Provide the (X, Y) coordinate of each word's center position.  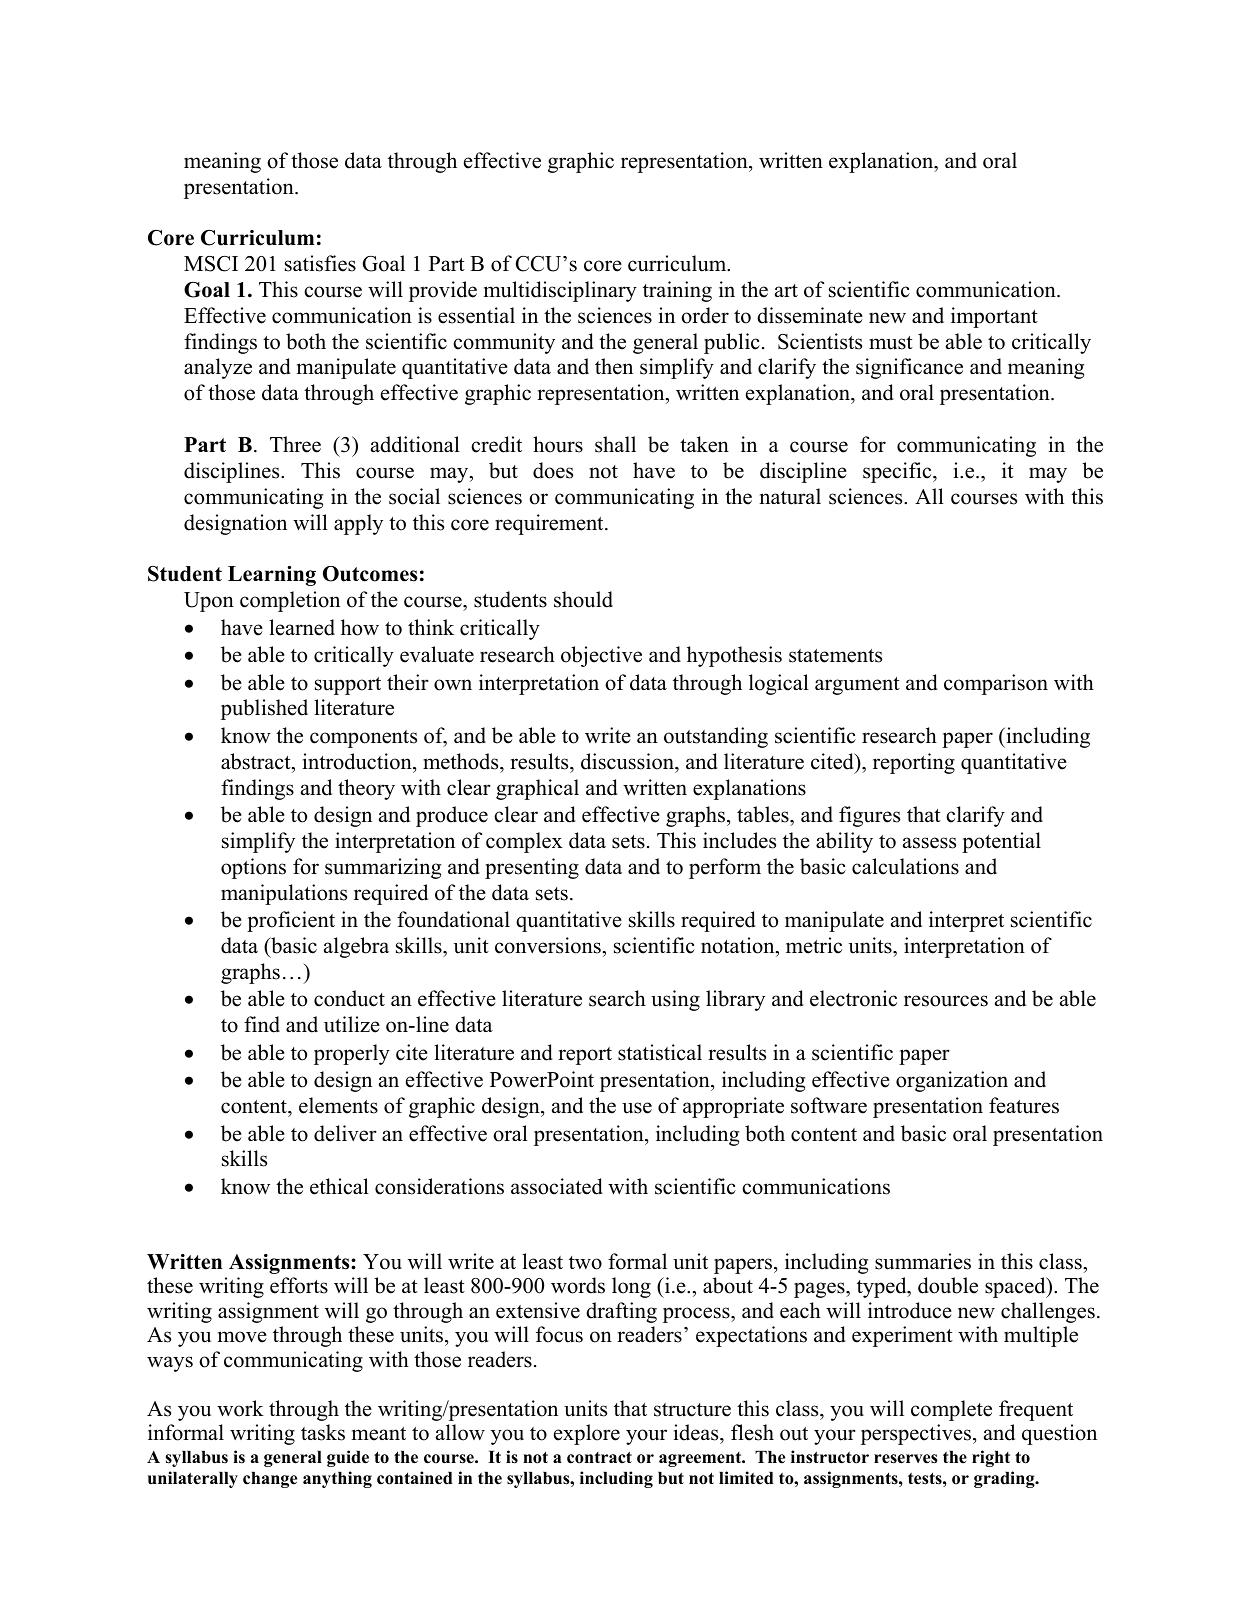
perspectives (916, 1434)
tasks (323, 1432)
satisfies (320, 263)
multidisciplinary (560, 291)
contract (599, 1457)
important (994, 317)
